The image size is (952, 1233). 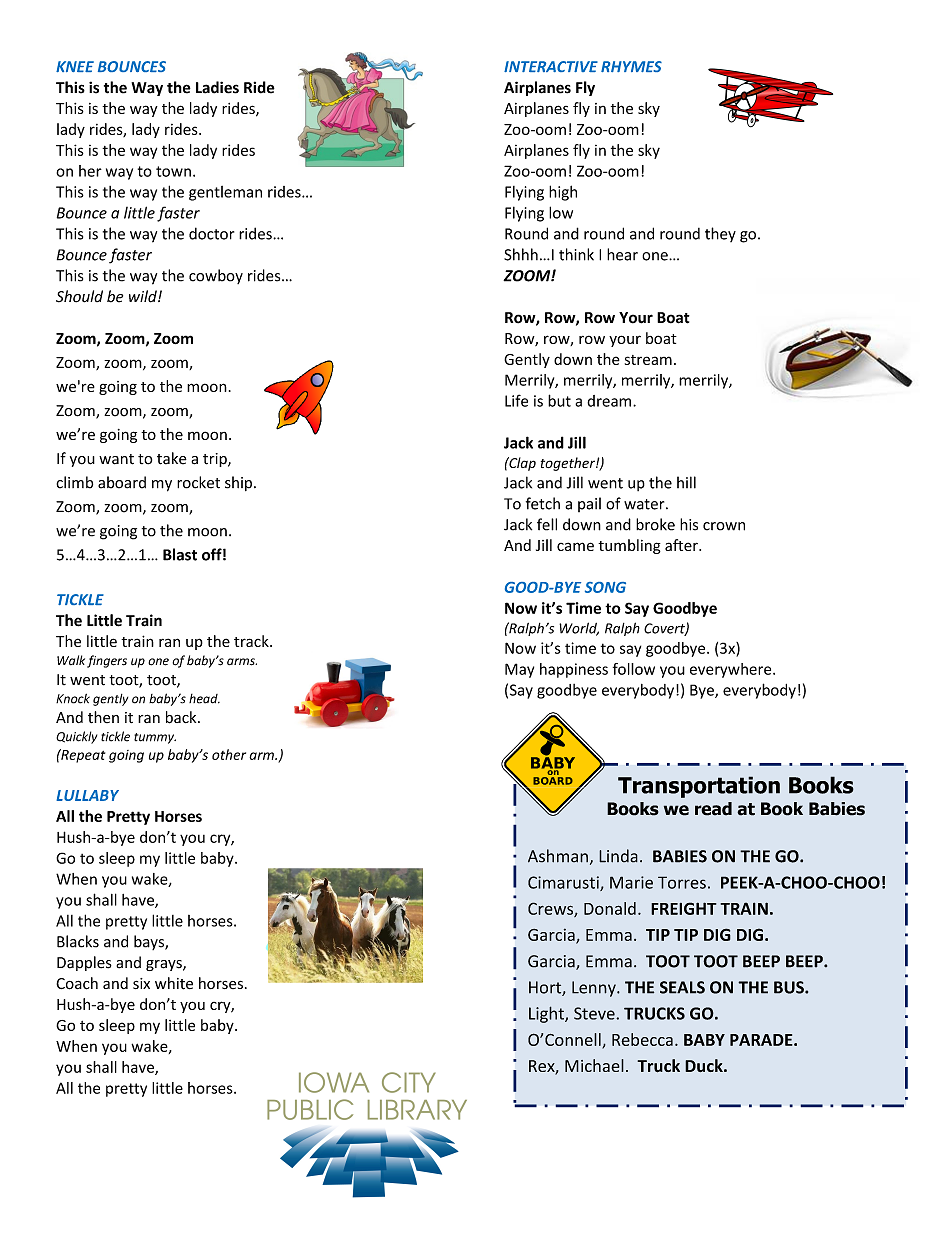 What do you see at coordinates (217, 87) in the screenshot?
I see `Ladies` at bounding box center [217, 87].
